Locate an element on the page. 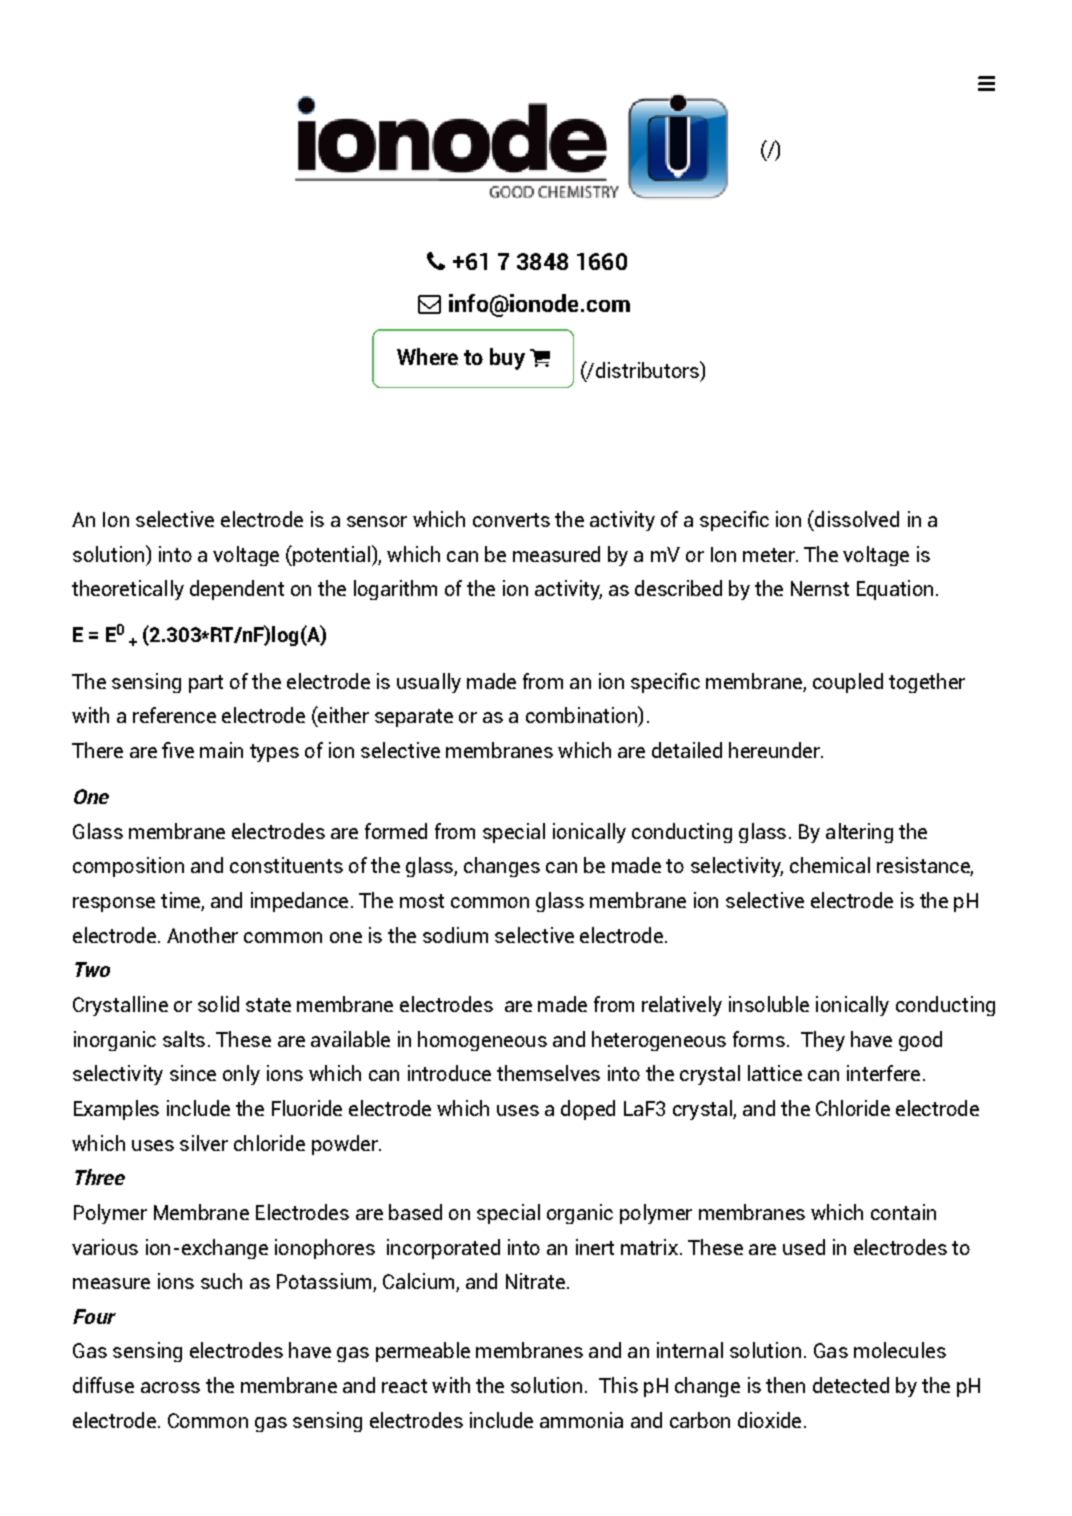 The width and height of the document is (1072, 1516). coupled is located at coordinates (848, 683).
